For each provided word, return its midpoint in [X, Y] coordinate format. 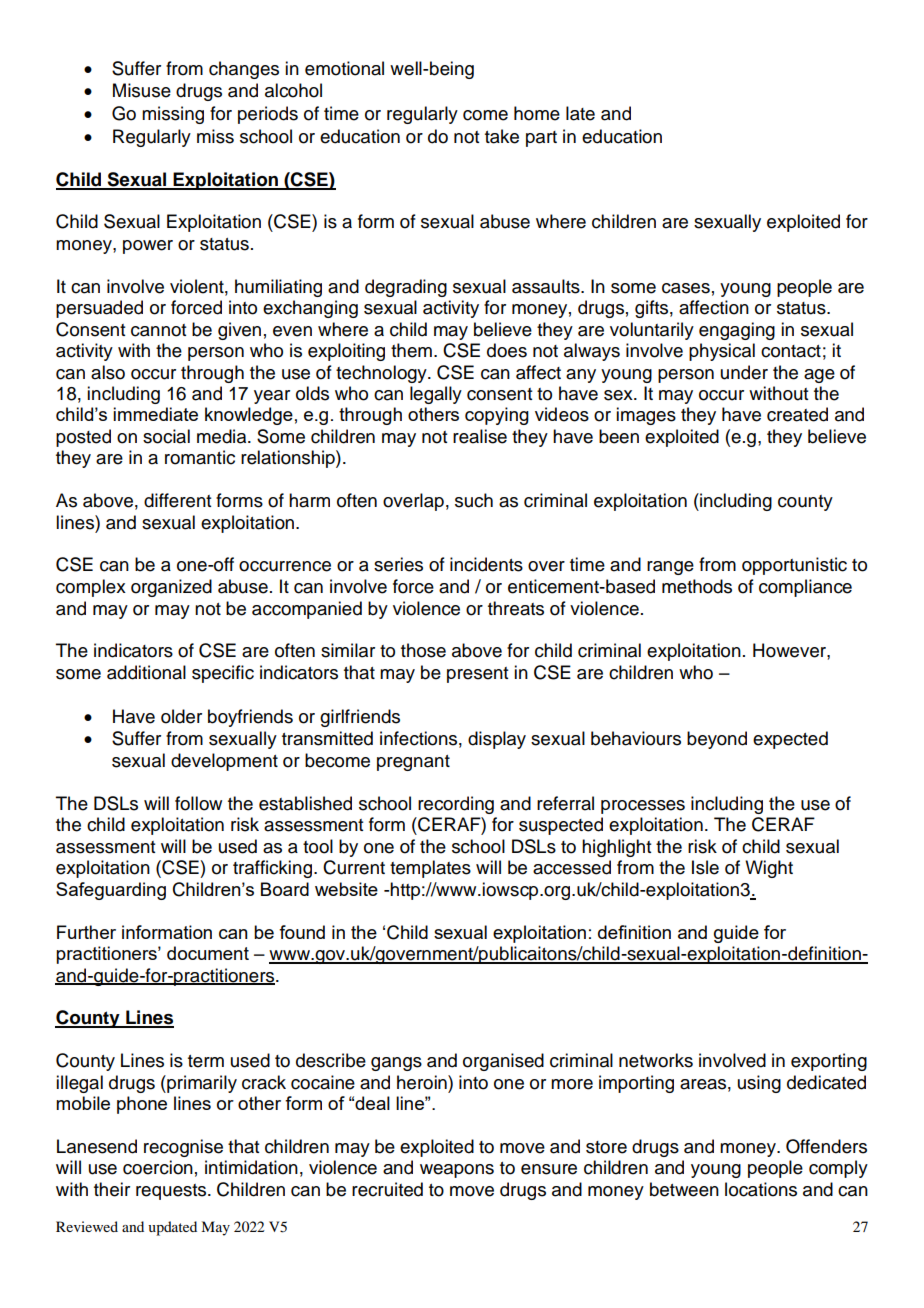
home [537, 113]
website [346, 889]
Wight [769, 869]
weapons [457, 1171]
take [502, 136]
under [744, 372]
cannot [158, 330]
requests [172, 1192]
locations [761, 1189]
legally [436, 395]
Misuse [142, 90]
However [790, 650]
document [208, 953]
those [423, 650]
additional [146, 672]
